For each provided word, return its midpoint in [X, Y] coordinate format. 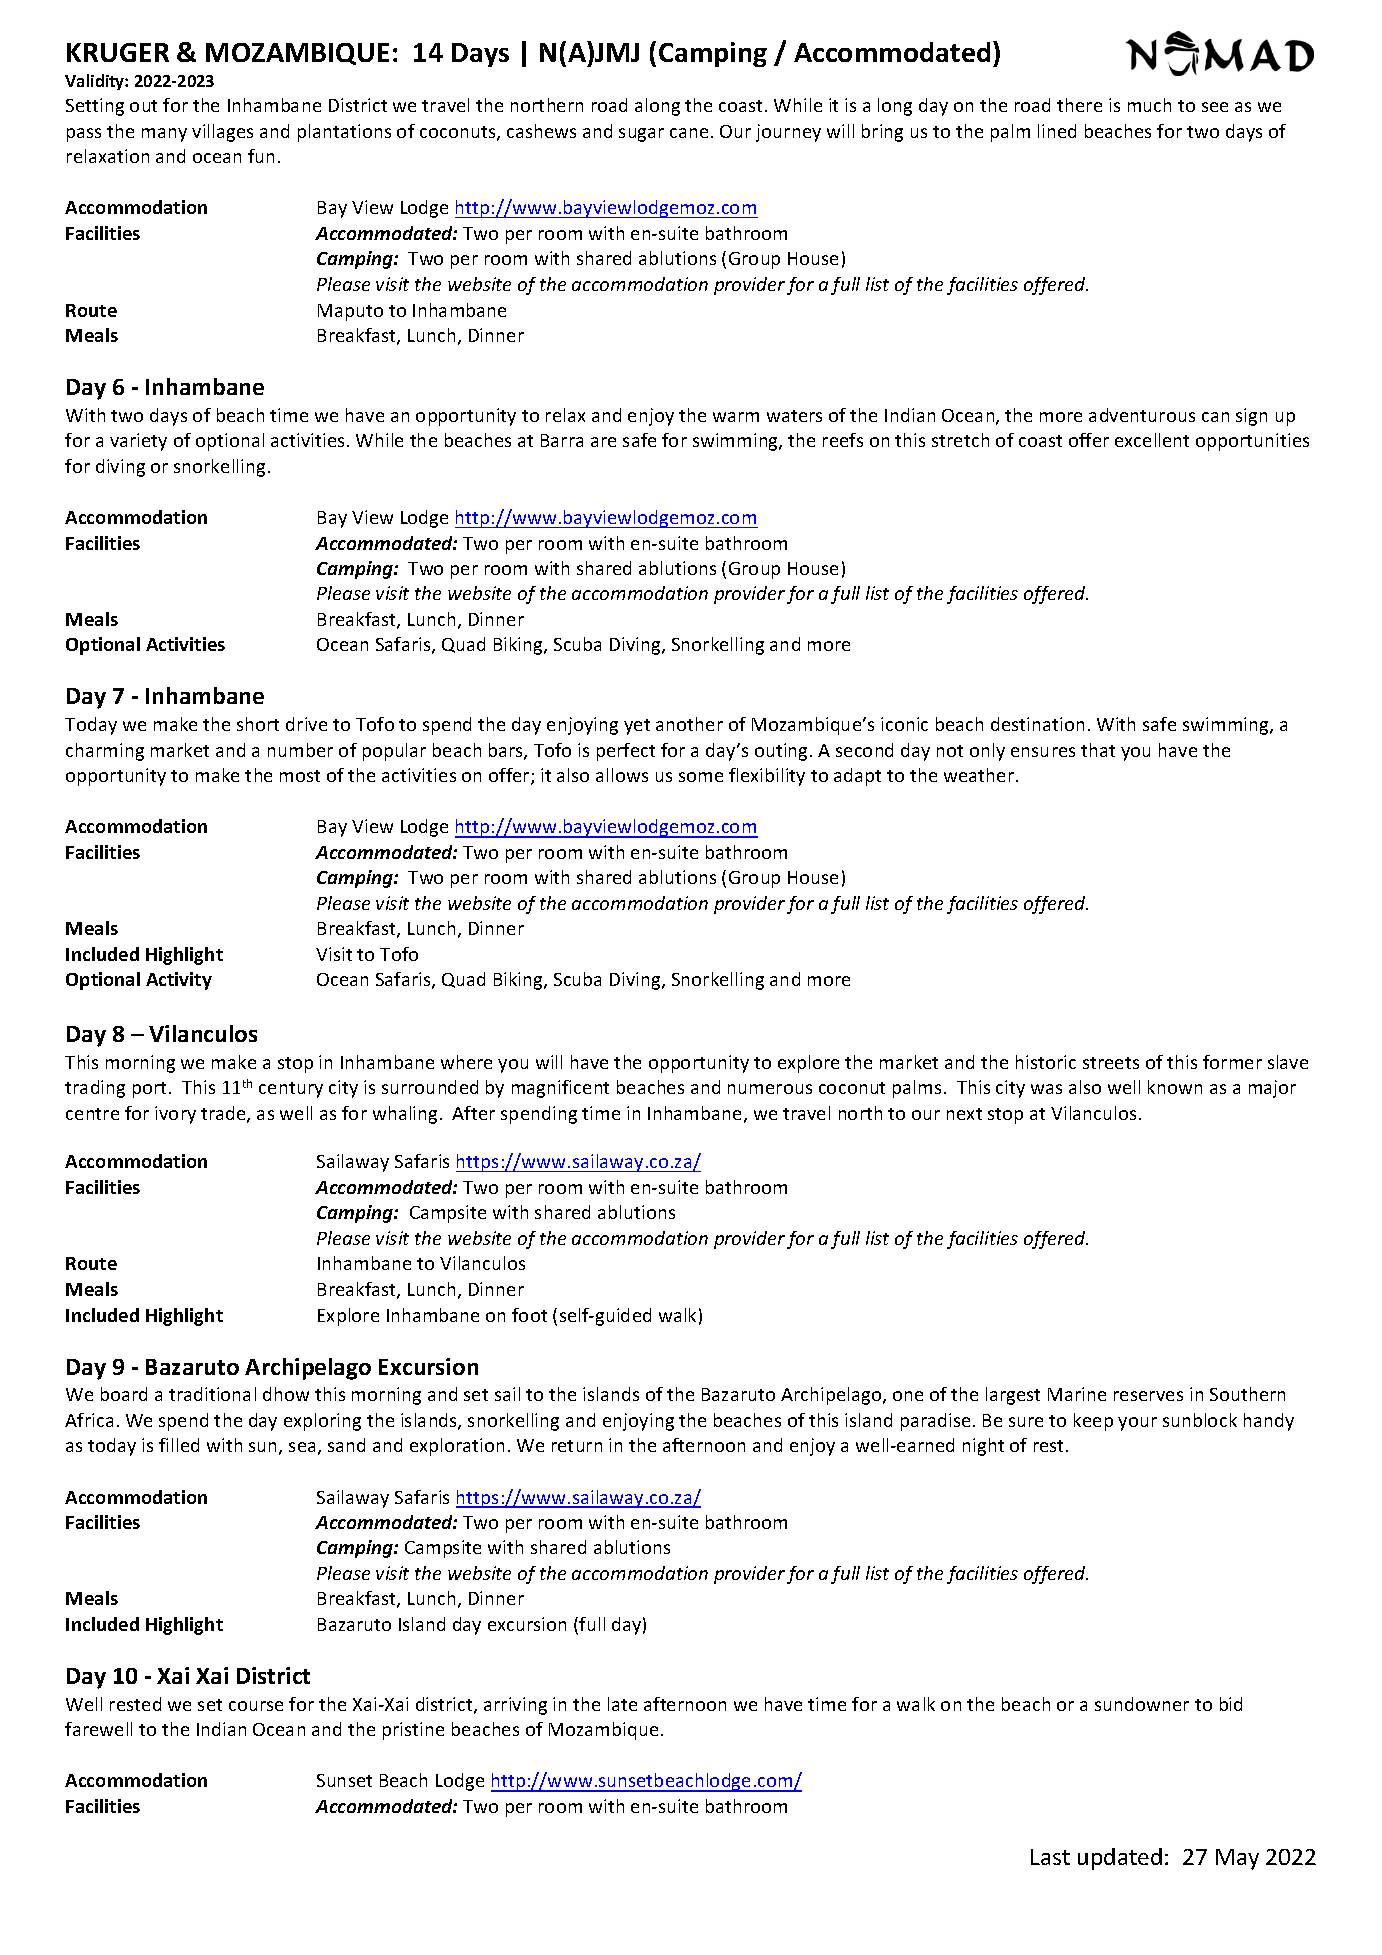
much [1149, 105]
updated [1120, 1859]
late [622, 1704]
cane [689, 133]
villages [222, 133]
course [256, 1706]
